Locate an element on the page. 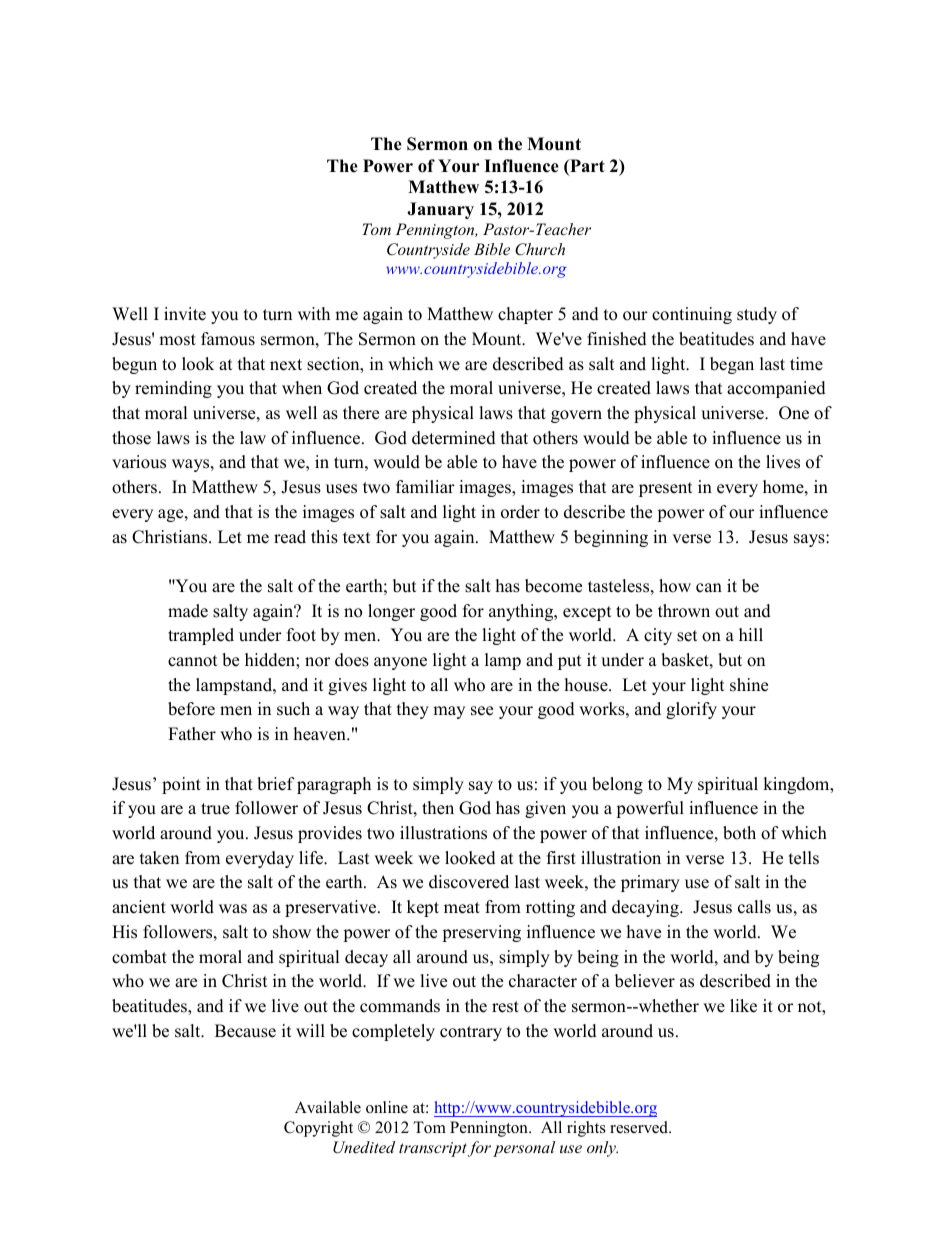  transcript is located at coordinates (433, 1149).
